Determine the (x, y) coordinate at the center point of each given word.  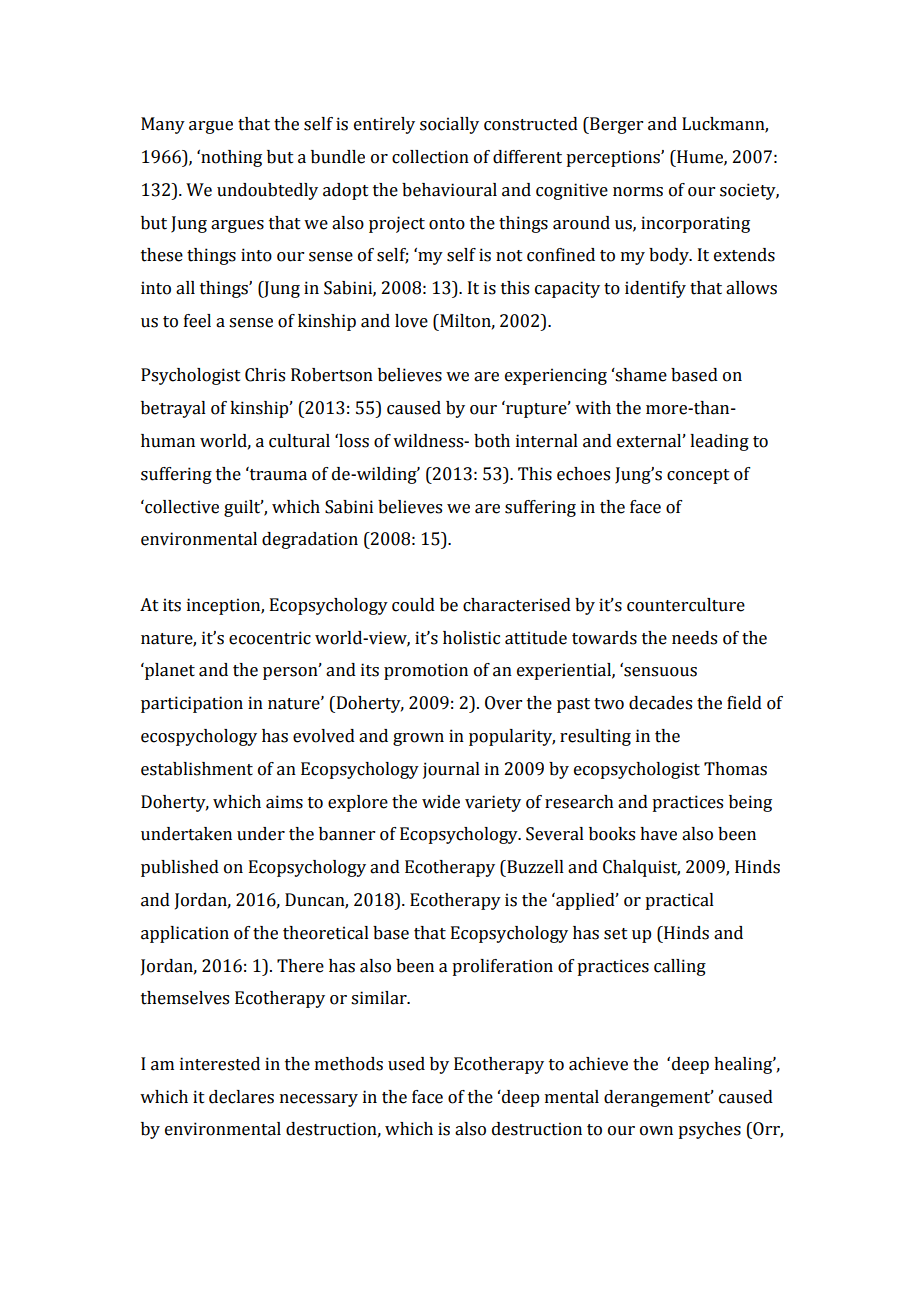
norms (638, 192)
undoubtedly (267, 191)
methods (349, 1064)
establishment (197, 769)
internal (547, 441)
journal (451, 770)
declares (241, 1097)
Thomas (735, 769)
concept (698, 476)
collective (181, 507)
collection (430, 157)
